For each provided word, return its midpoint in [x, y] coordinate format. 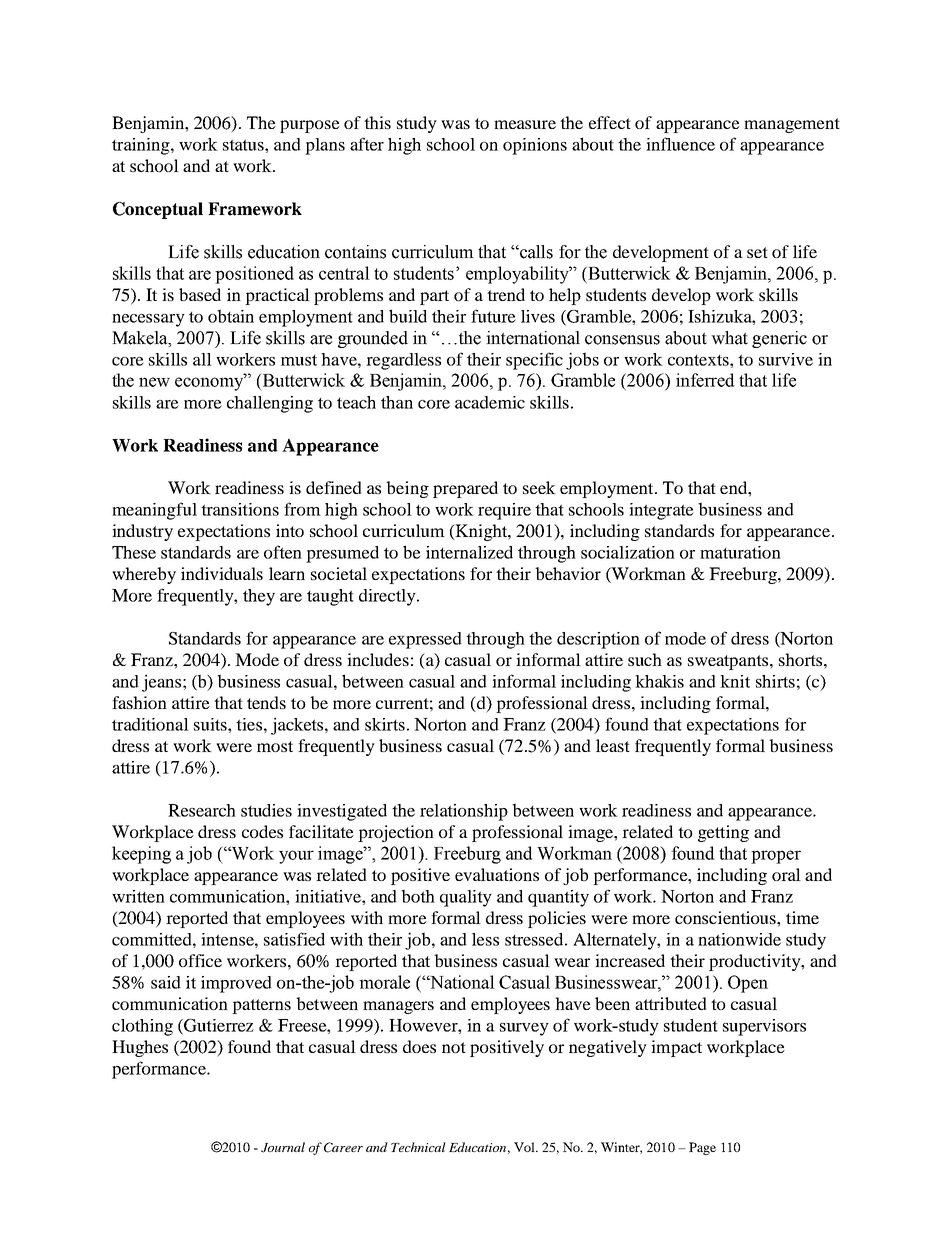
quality [466, 898]
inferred [705, 380]
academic [490, 402]
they [259, 597]
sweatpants [729, 662]
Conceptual [158, 210]
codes [262, 831]
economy [210, 383]
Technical [418, 1147]
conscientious [726, 917]
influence [680, 144]
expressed [425, 640]
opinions [535, 146]
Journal [283, 1147]
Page [702, 1148]
